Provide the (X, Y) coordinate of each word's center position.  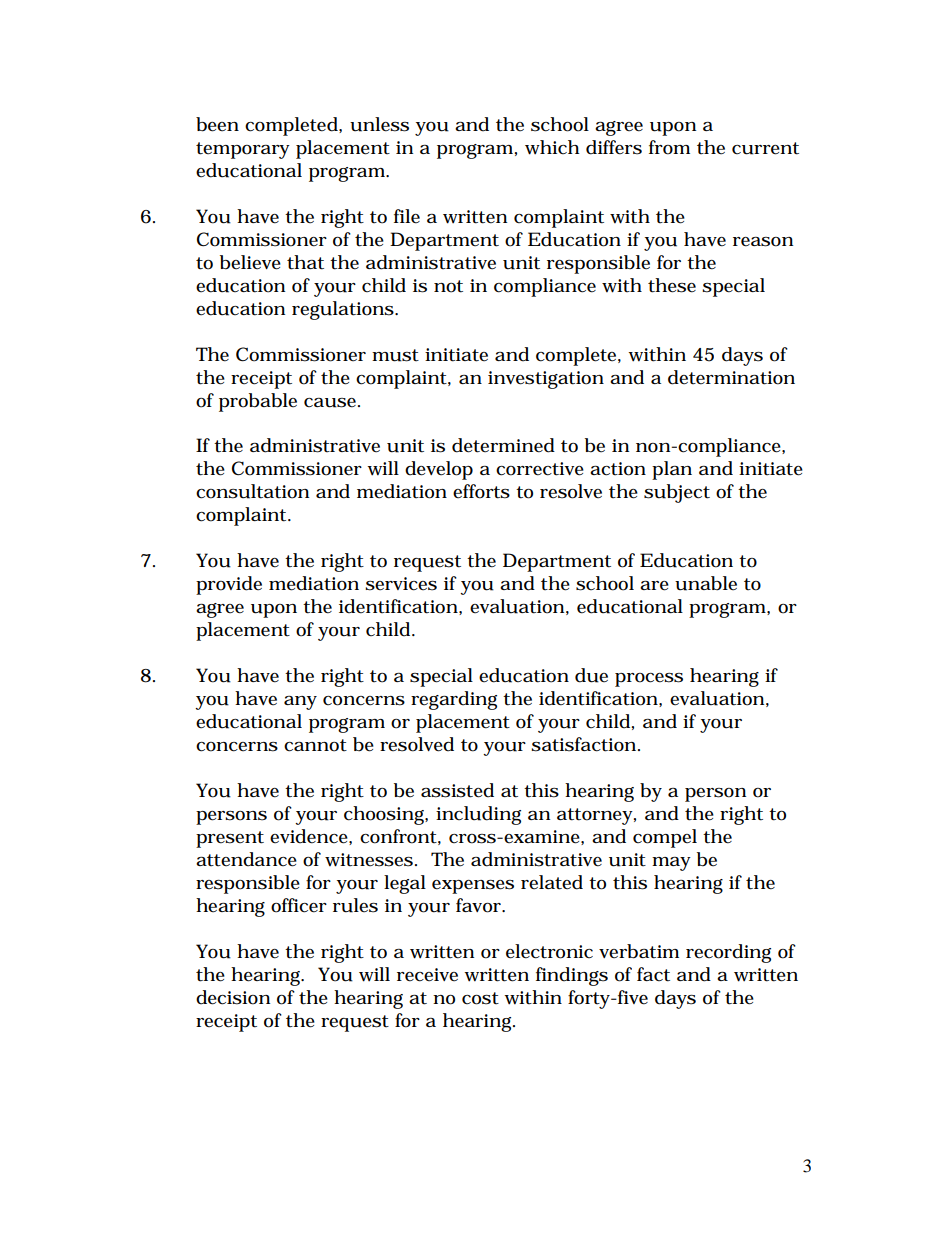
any (300, 703)
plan (672, 470)
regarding (454, 700)
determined (503, 445)
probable (258, 402)
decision (233, 997)
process (649, 680)
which (552, 147)
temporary (243, 150)
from (669, 147)
